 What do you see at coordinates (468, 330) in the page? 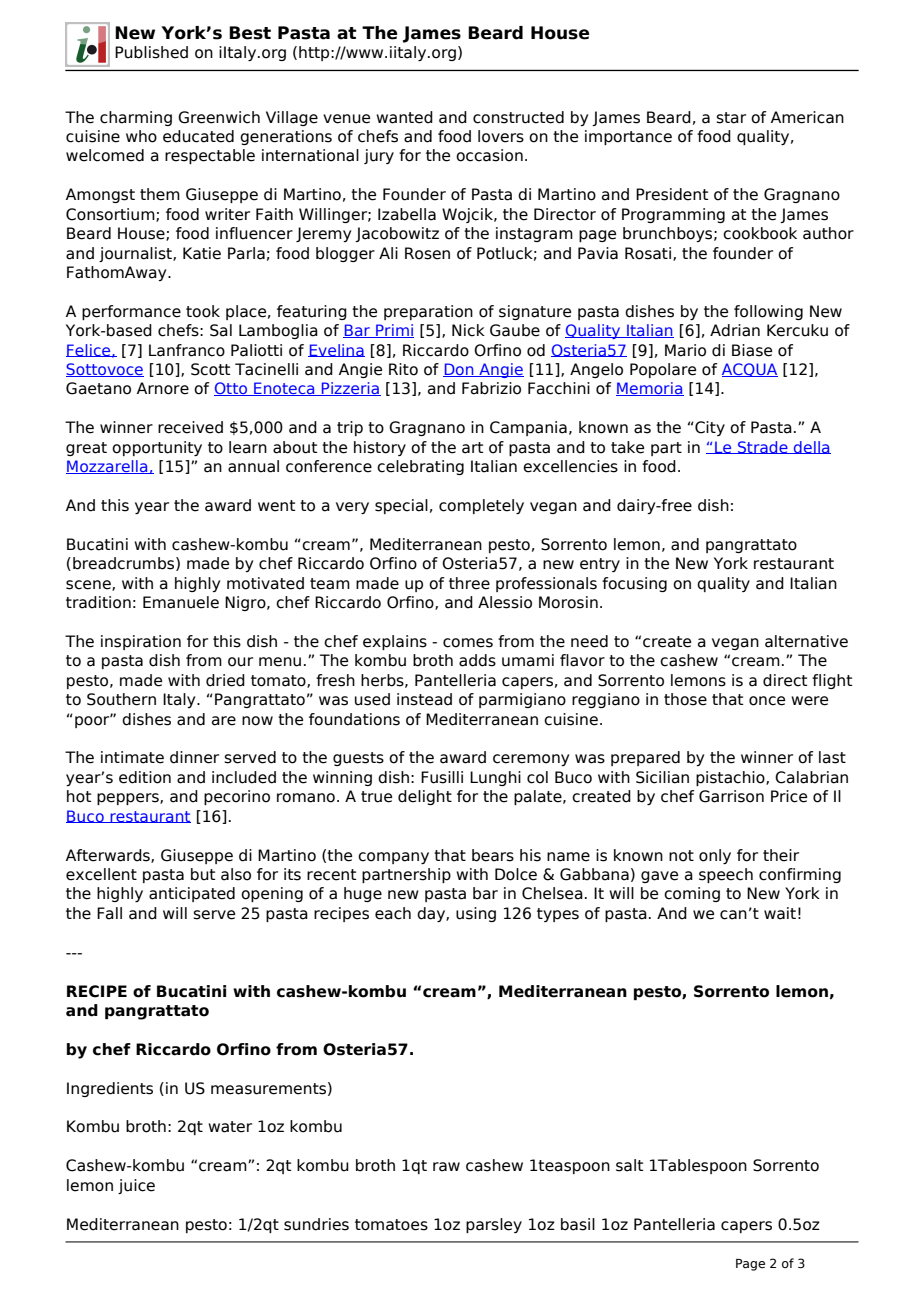
I see `Nick` at bounding box center [468, 330].
